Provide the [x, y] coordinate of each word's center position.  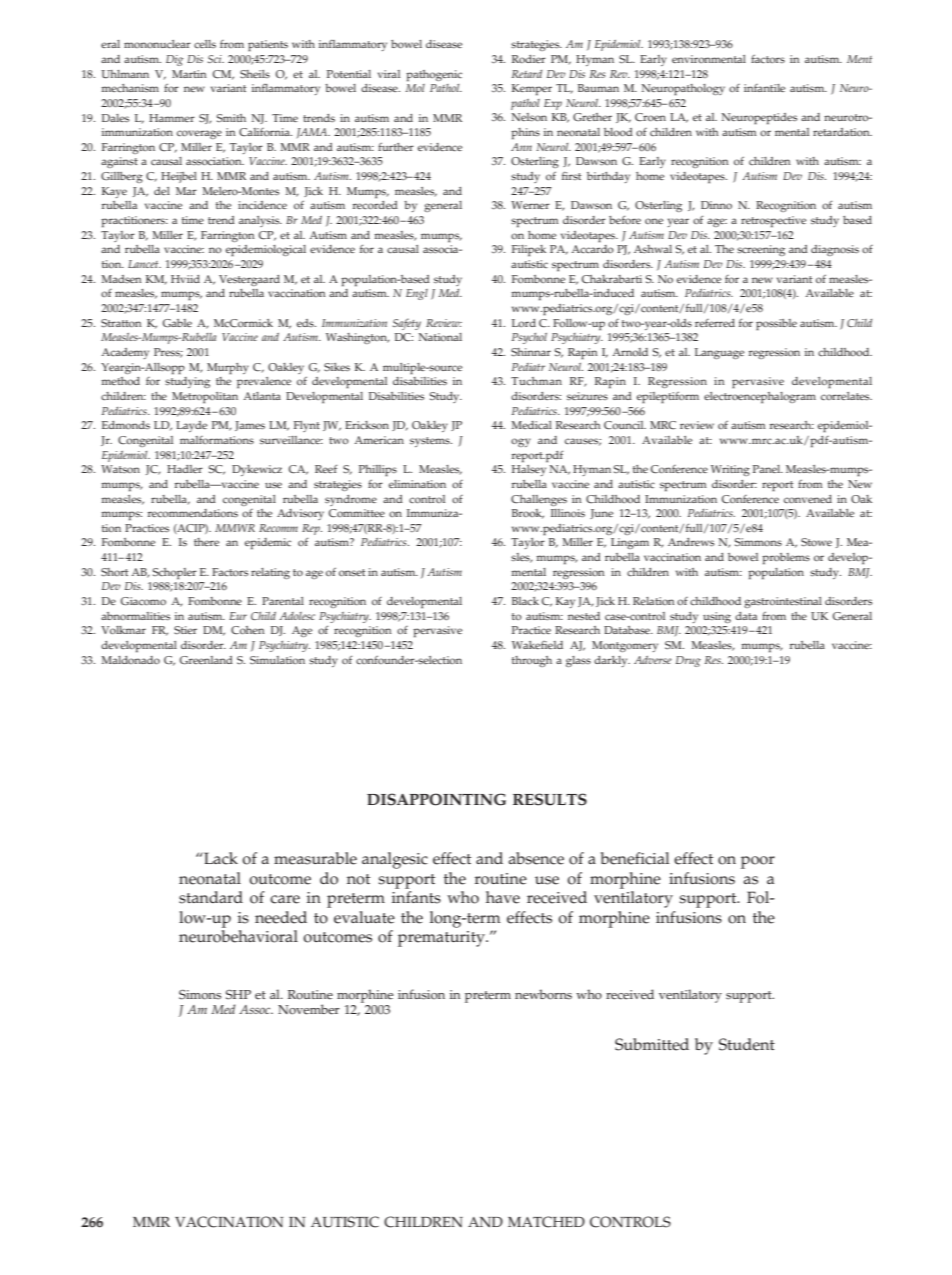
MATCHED [546, 1222]
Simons [200, 995]
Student [747, 1044]
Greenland [206, 660]
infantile [764, 88]
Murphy [228, 368]
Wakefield [537, 645]
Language [719, 353]
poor [758, 862]
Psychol [529, 338]
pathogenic [434, 75]
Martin [189, 74]
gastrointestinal [783, 602]
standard [211, 897]
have [503, 897]
